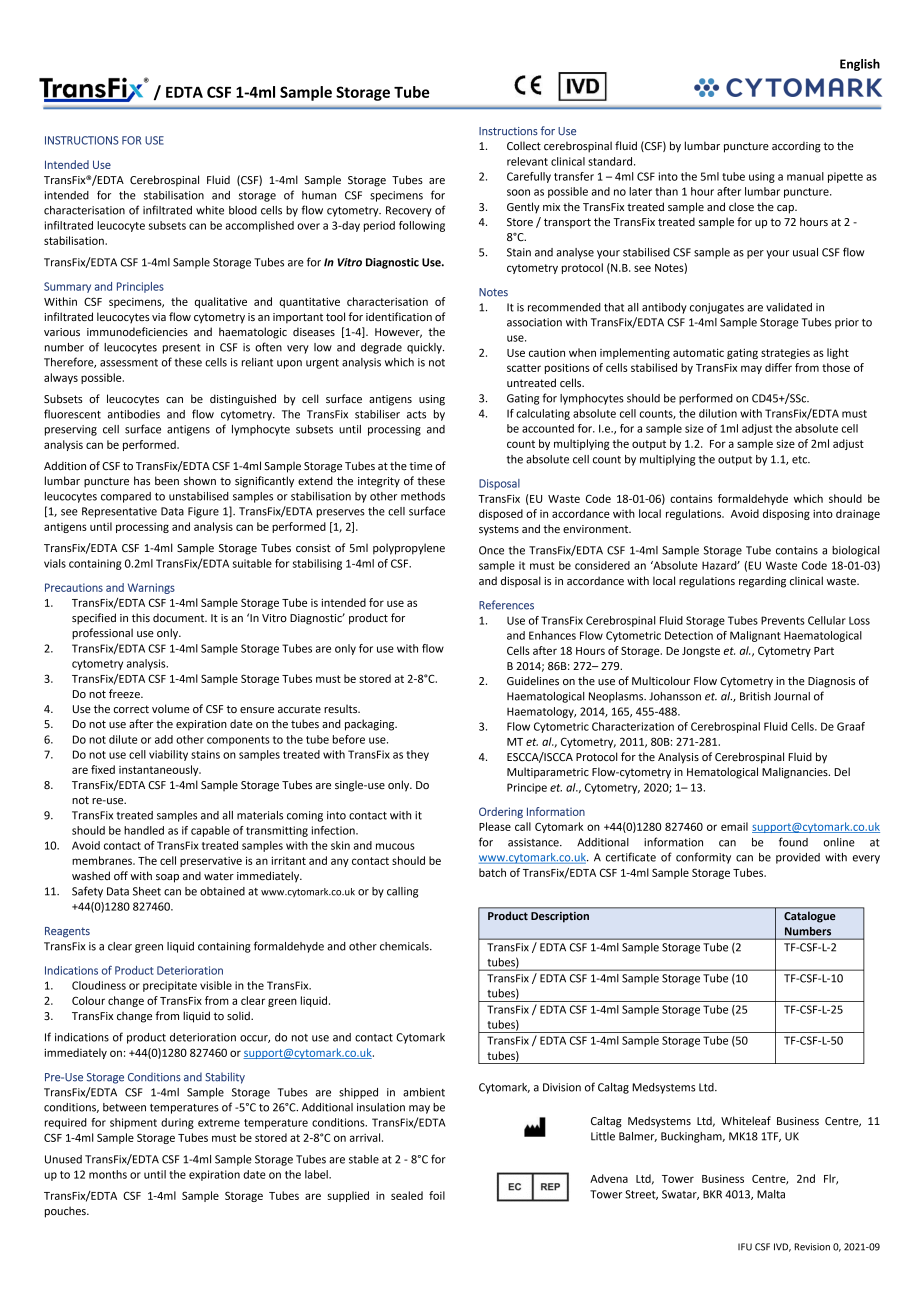  What do you see at coordinates (793, 842) in the image?
I see `found` at bounding box center [793, 842].
